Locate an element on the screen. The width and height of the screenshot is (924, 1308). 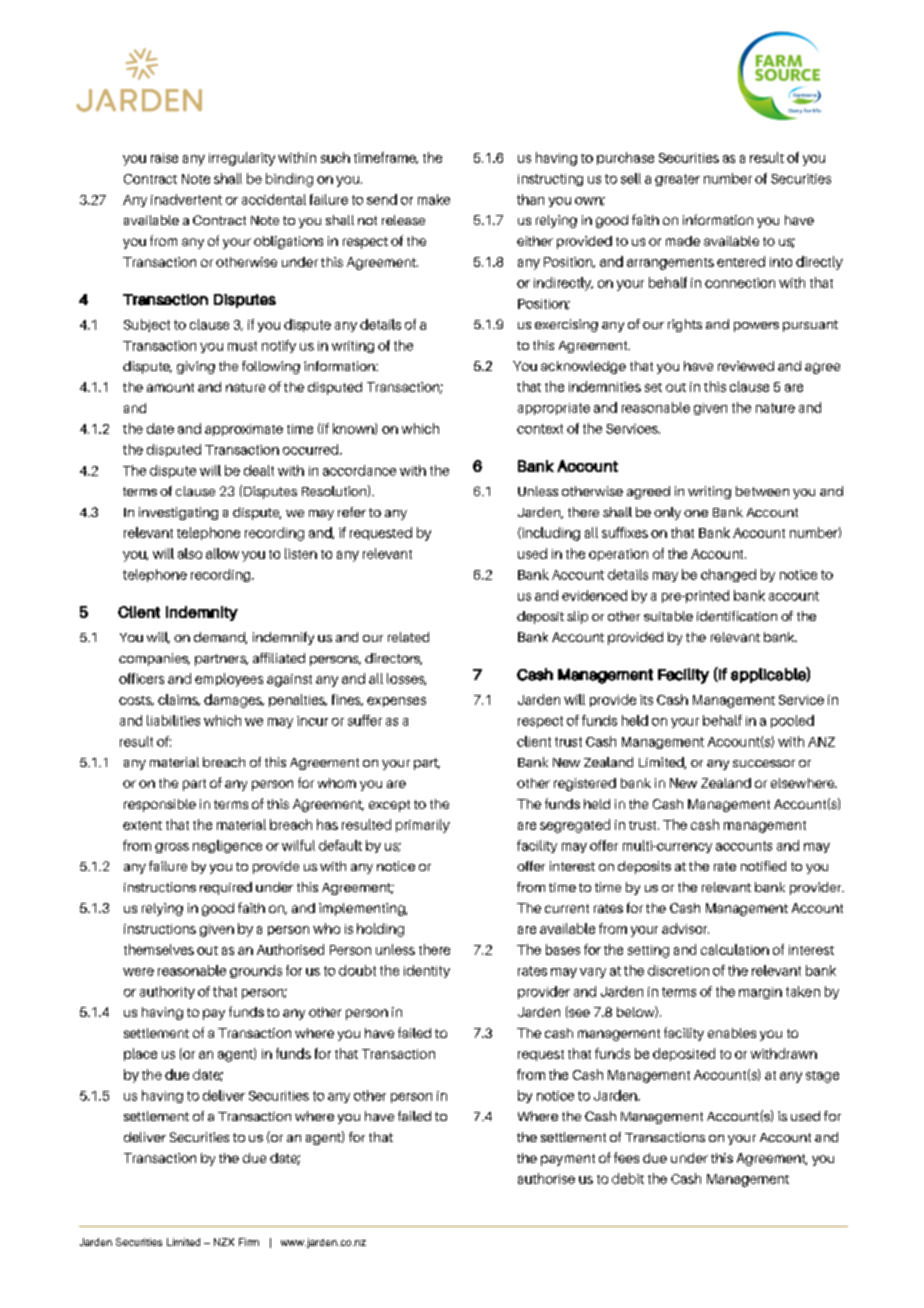
notified is located at coordinates (763, 866).
